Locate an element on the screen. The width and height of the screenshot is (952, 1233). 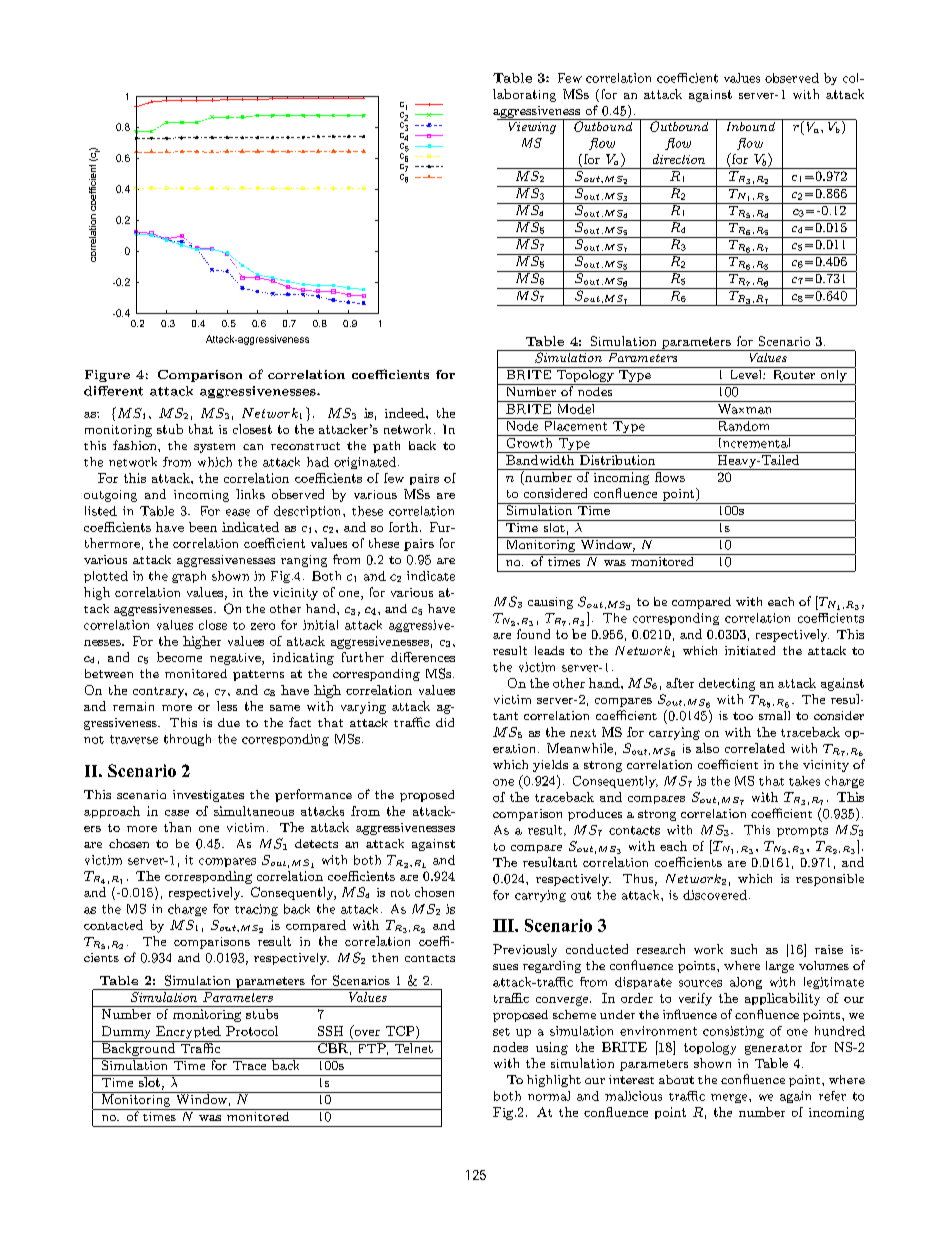
Inbound is located at coordinates (750, 125).
